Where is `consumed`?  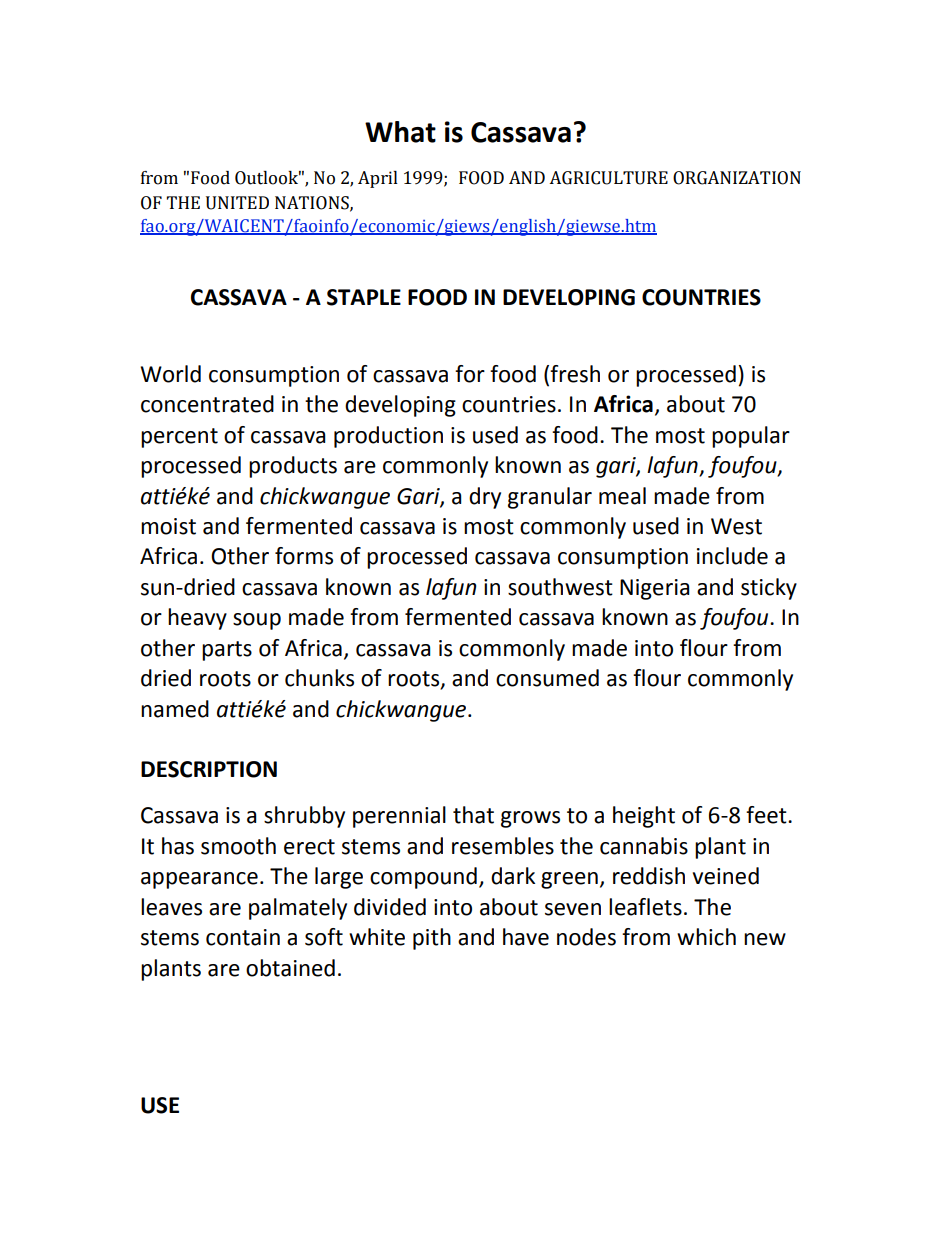
consumed is located at coordinates (547, 678).
